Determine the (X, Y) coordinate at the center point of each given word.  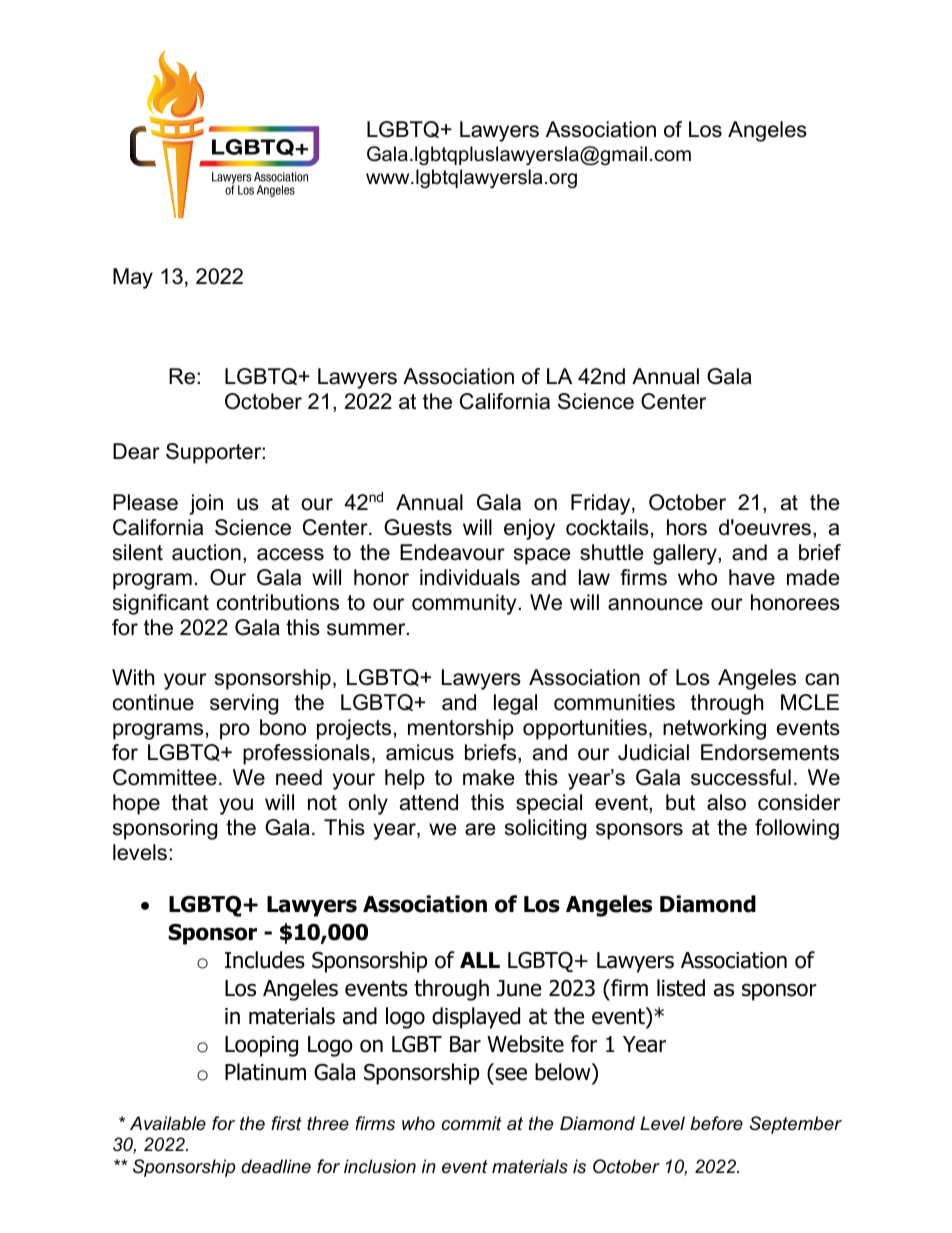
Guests (418, 527)
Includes (265, 960)
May (133, 278)
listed (681, 988)
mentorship (461, 729)
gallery (686, 554)
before (716, 1123)
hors (687, 527)
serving (244, 704)
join (206, 504)
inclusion (380, 1166)
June (519, 988)
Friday (602, 504)
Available (168, 1123)
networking (714, 729)
